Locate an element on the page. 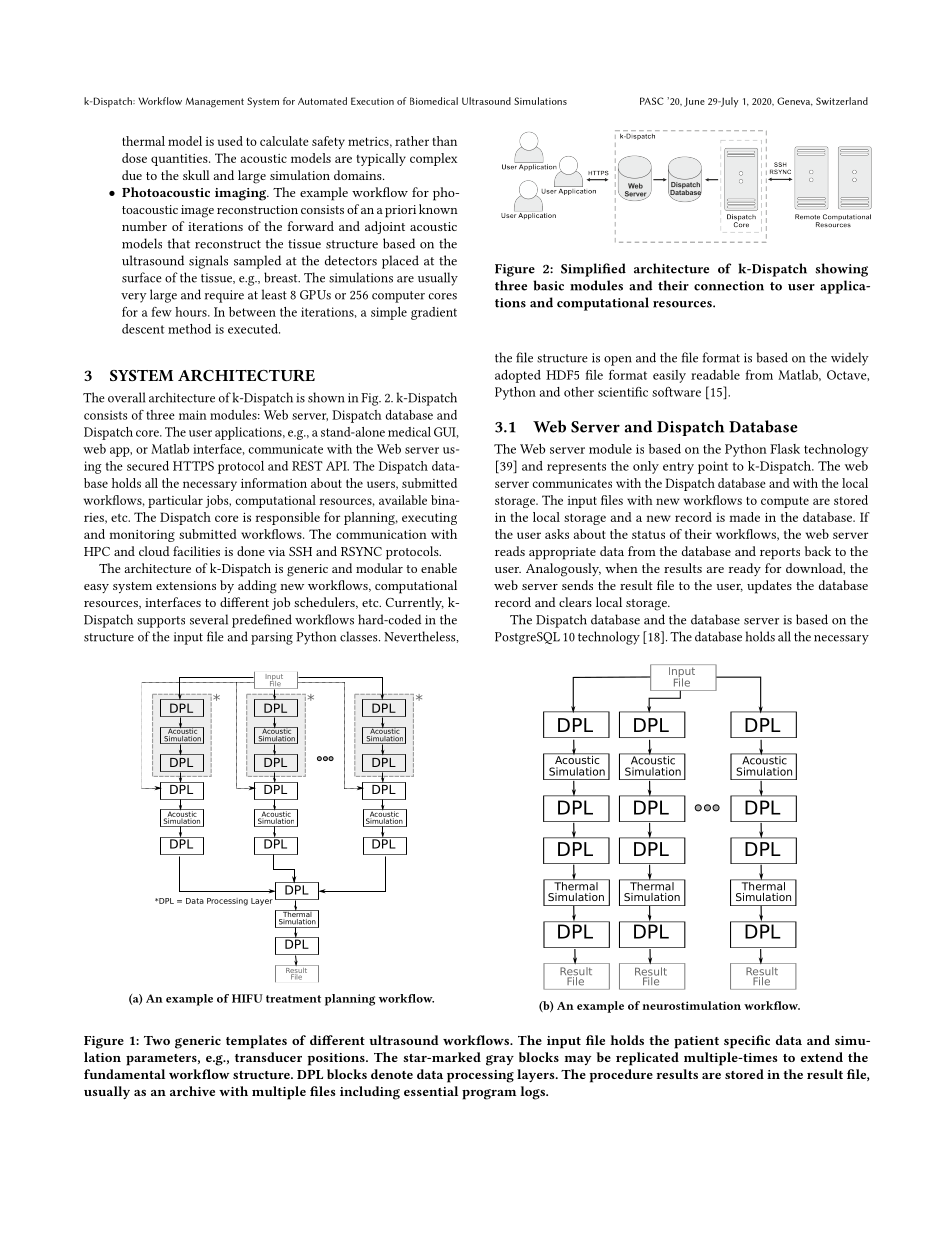 The height and width of the page is (1233, 952). Geneva is located at coordinates (795, 101).
